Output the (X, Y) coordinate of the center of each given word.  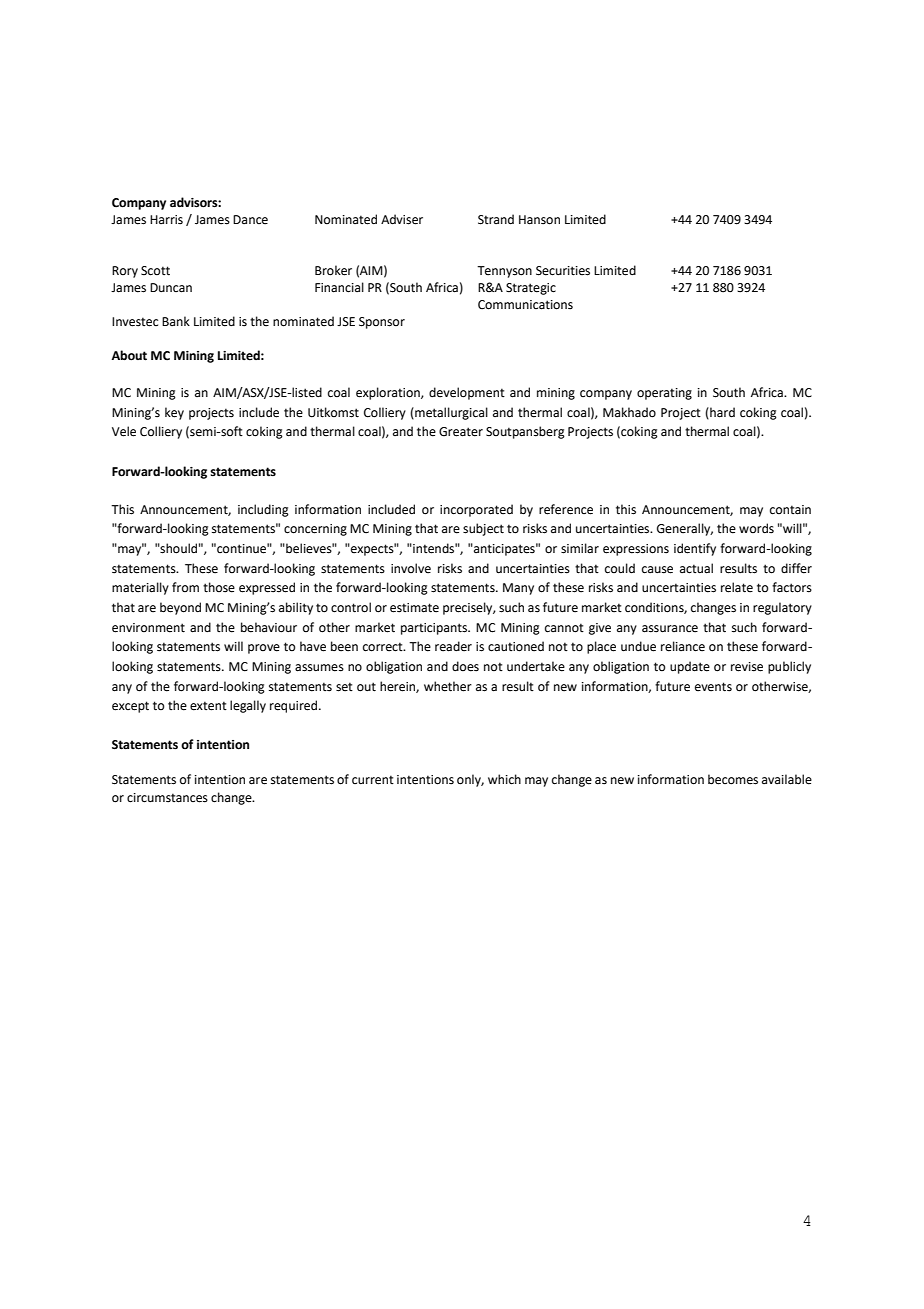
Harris (166, 220)
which (504, 779)
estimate (414, 608)
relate (737, 587)
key (174, 413)
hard (721, 413)
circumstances (167, 798)
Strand (496, 219)
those (219, 587)
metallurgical (450, 413)
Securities (563, 271)
